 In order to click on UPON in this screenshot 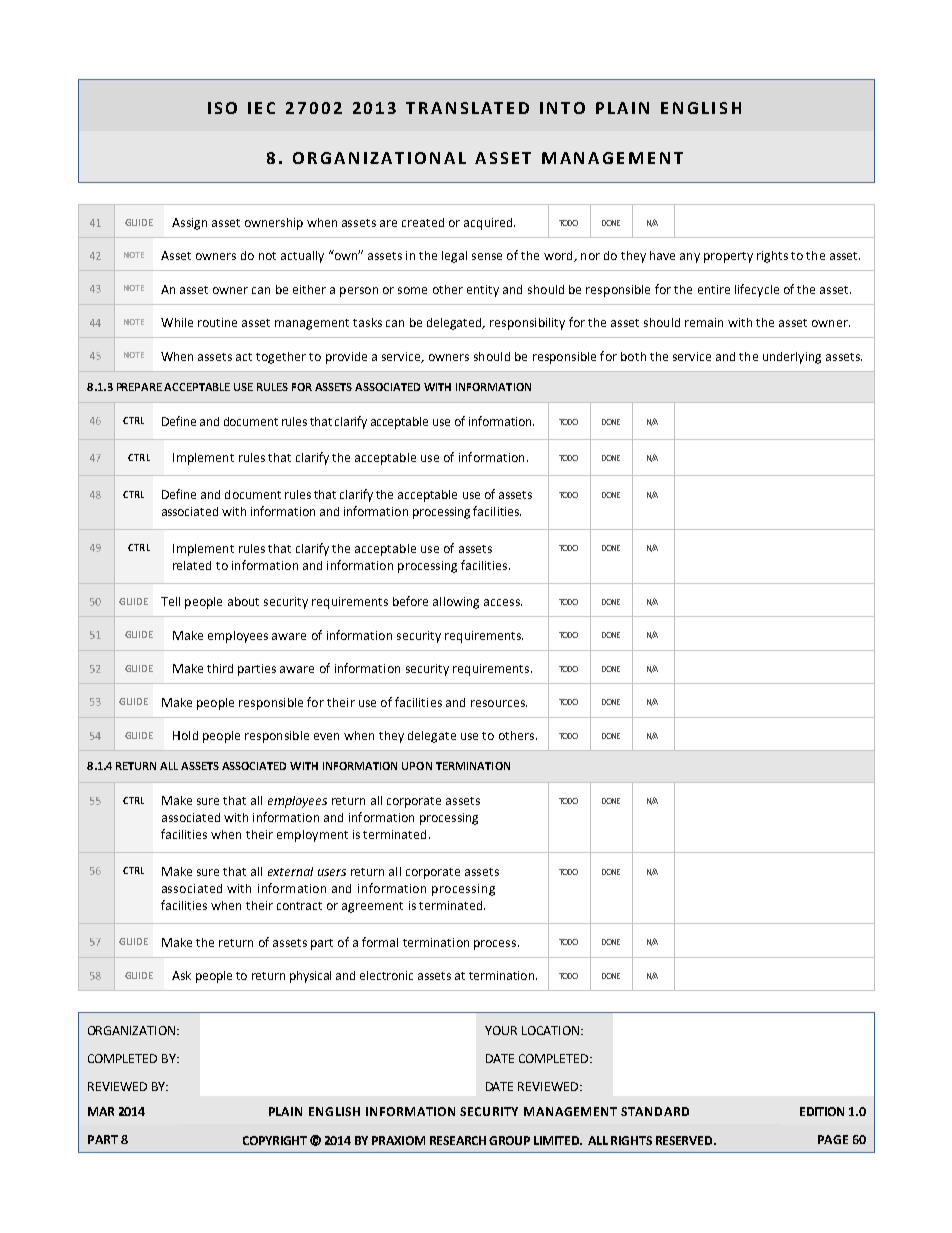, I will do `click(417, 766)`.
